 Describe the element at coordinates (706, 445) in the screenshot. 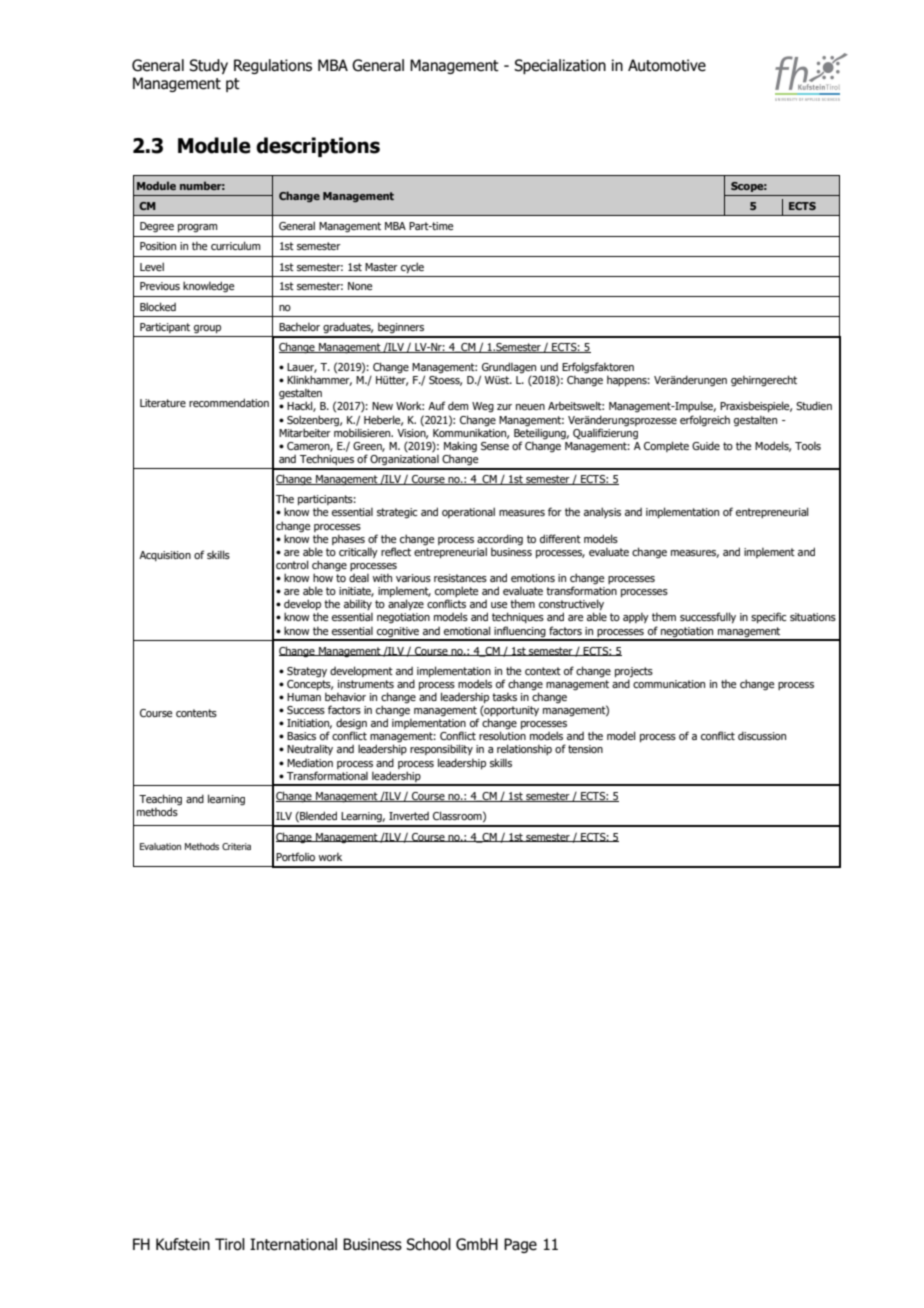

I see `Guide` at that location.
